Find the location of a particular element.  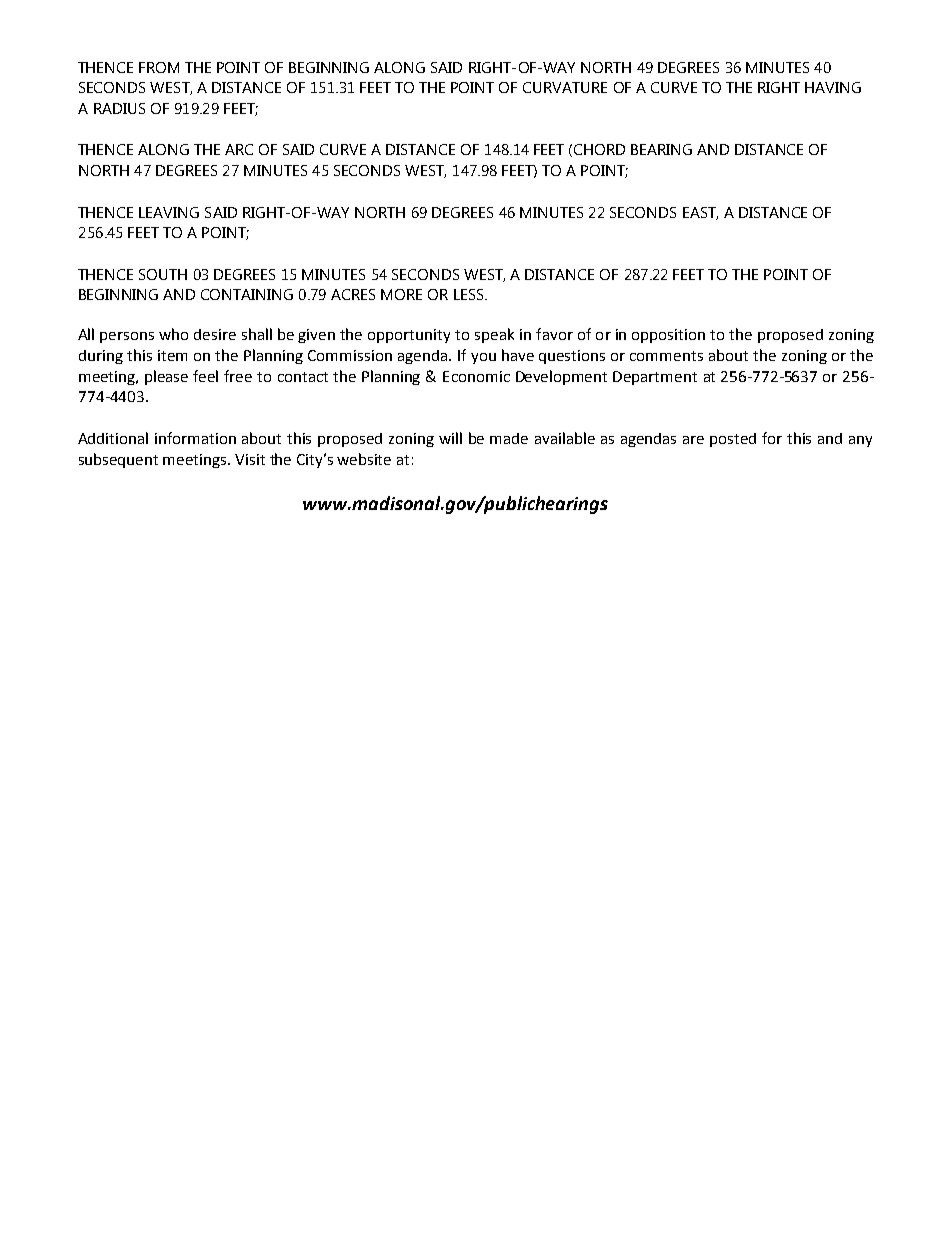

information is located at coordinates (195, 438).
